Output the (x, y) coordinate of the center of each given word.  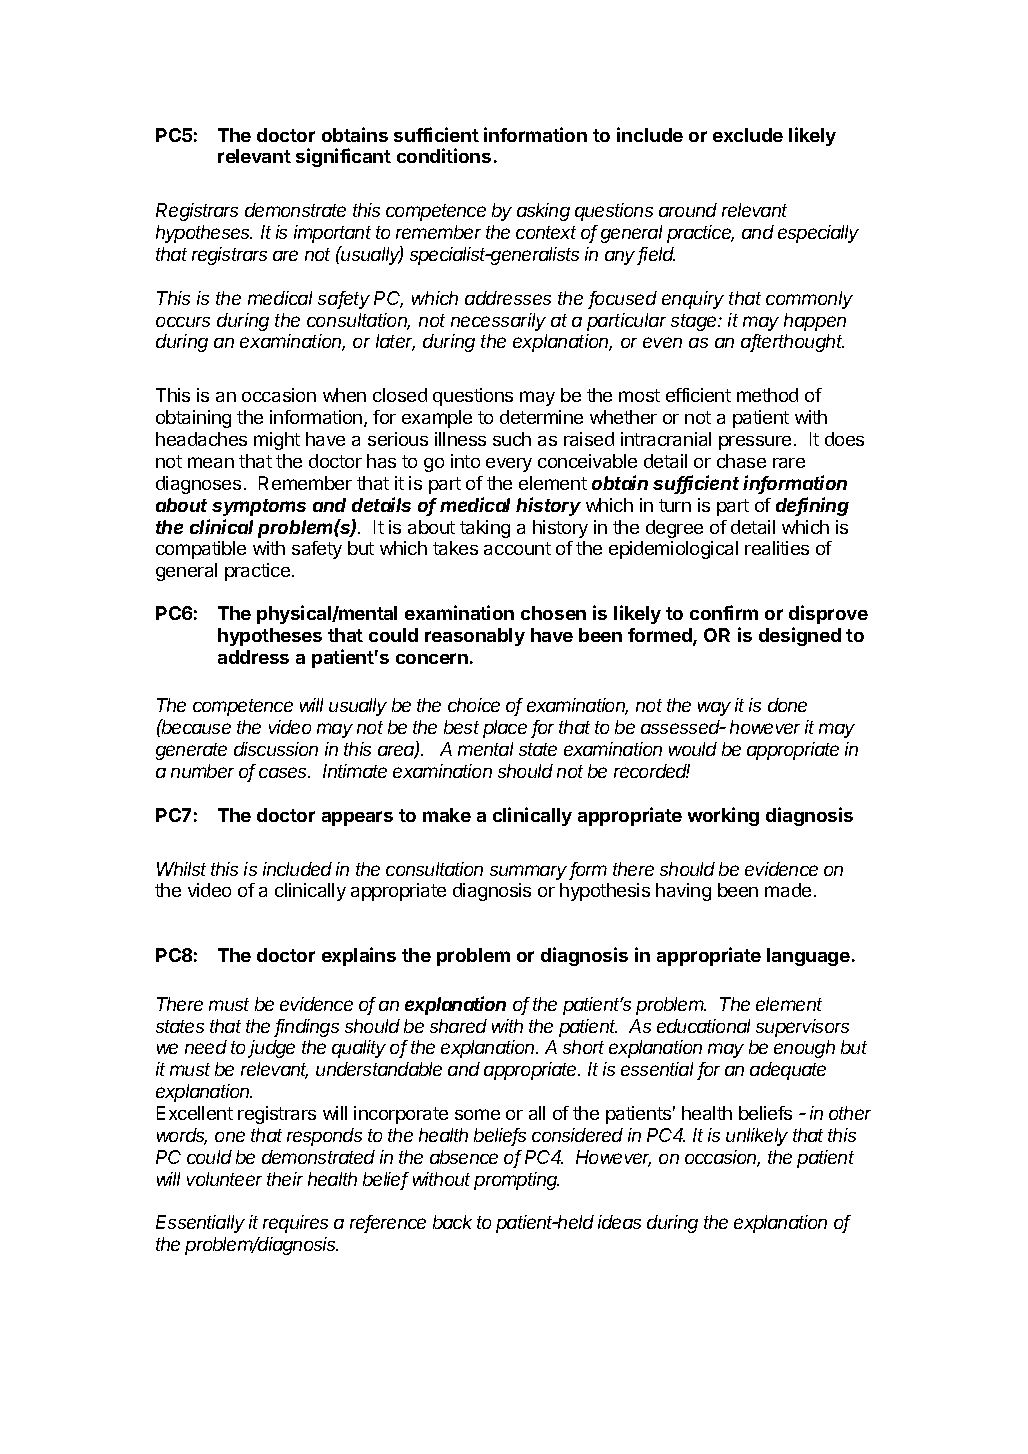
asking (543, 212)
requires (295, 1224)
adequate (788, 1071)
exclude (748, 135)
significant (343, 157)
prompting (516, 1181)
